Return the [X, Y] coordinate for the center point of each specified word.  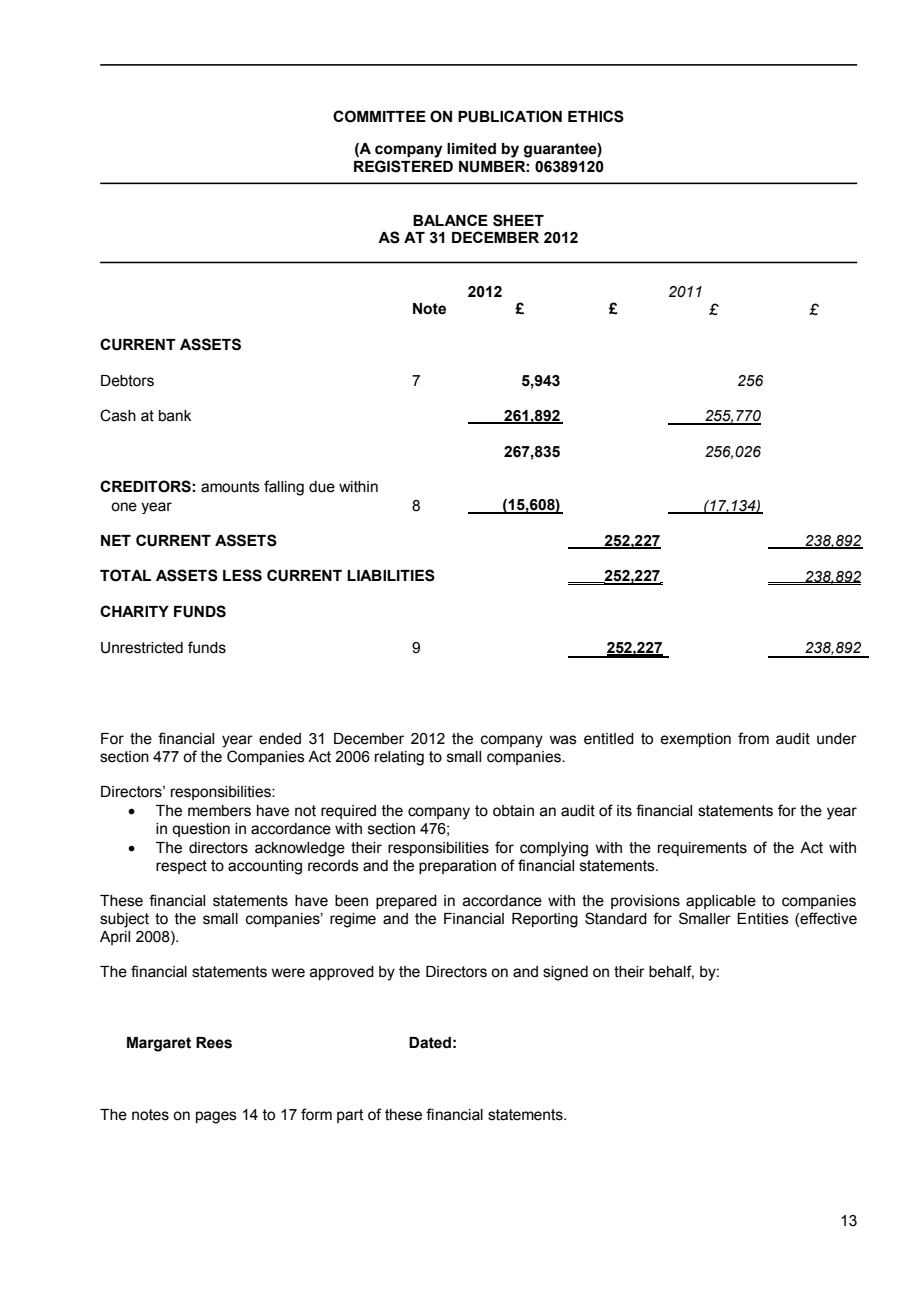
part [350, 1116]
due [322, 487]
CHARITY [134, 611]
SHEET [518, 220]
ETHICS [596, 116]
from [753, 738]
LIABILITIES [391, 575]
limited [471, 149]
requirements [702, 849]
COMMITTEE [379, 116]
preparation [457, 867]
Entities [763, 919]
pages [216, 1117]
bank [175, 416]
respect [181, 867]
